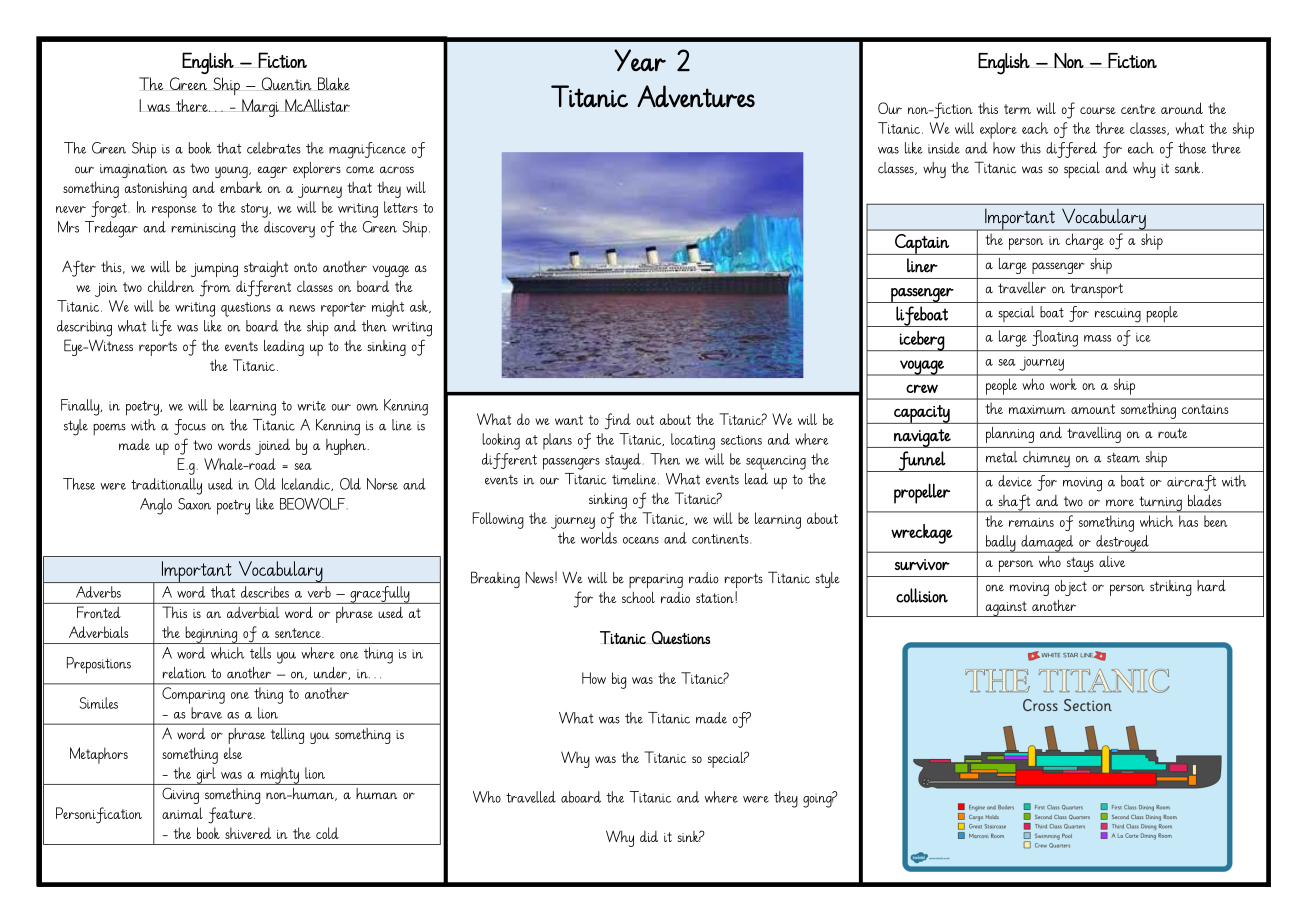  Describe the element at coordinates (649, 836) in the page. I see `did` at that location.
